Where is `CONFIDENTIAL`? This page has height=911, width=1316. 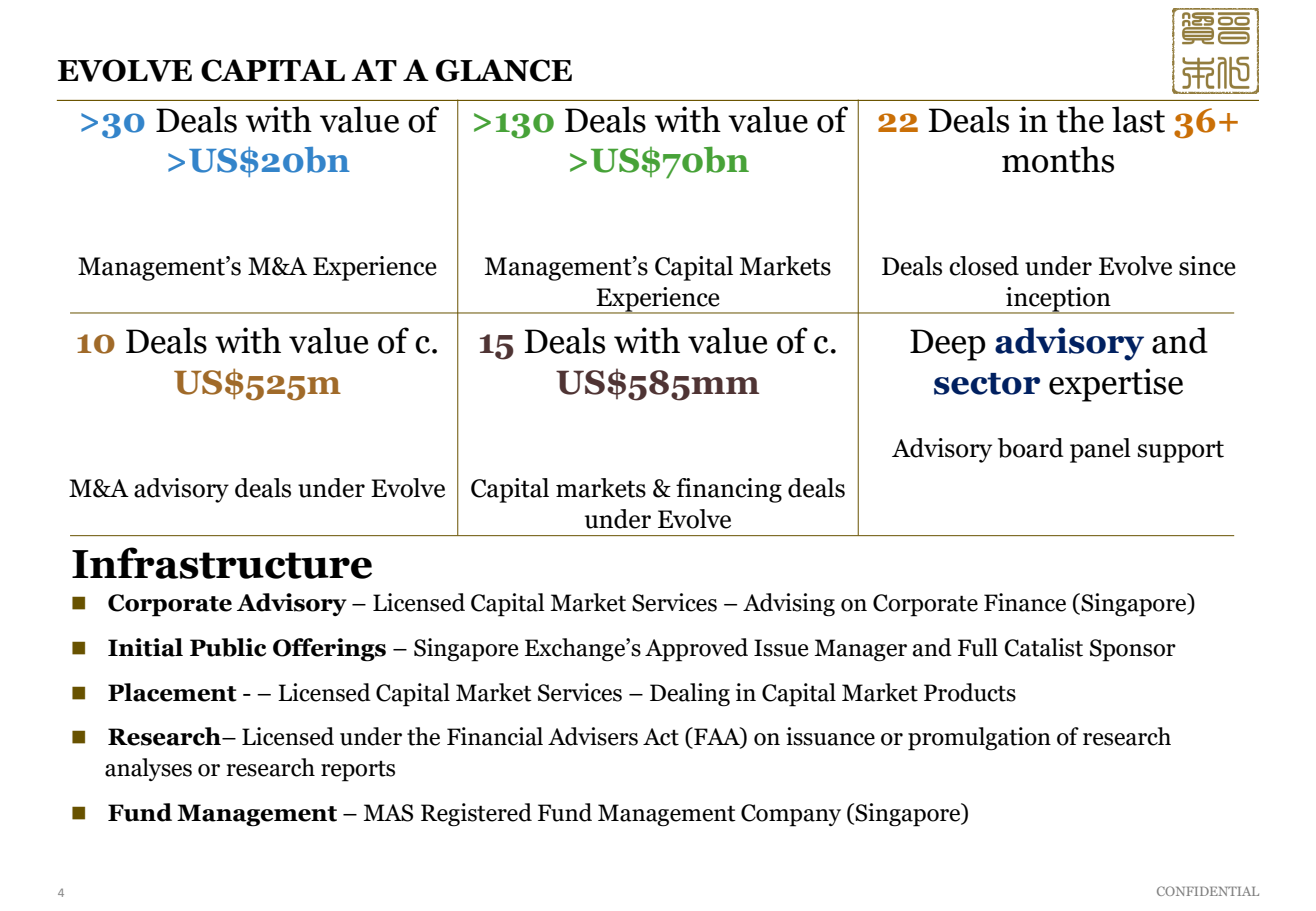
CONFIDENTIAL is located at coordinates (1208, 891).
